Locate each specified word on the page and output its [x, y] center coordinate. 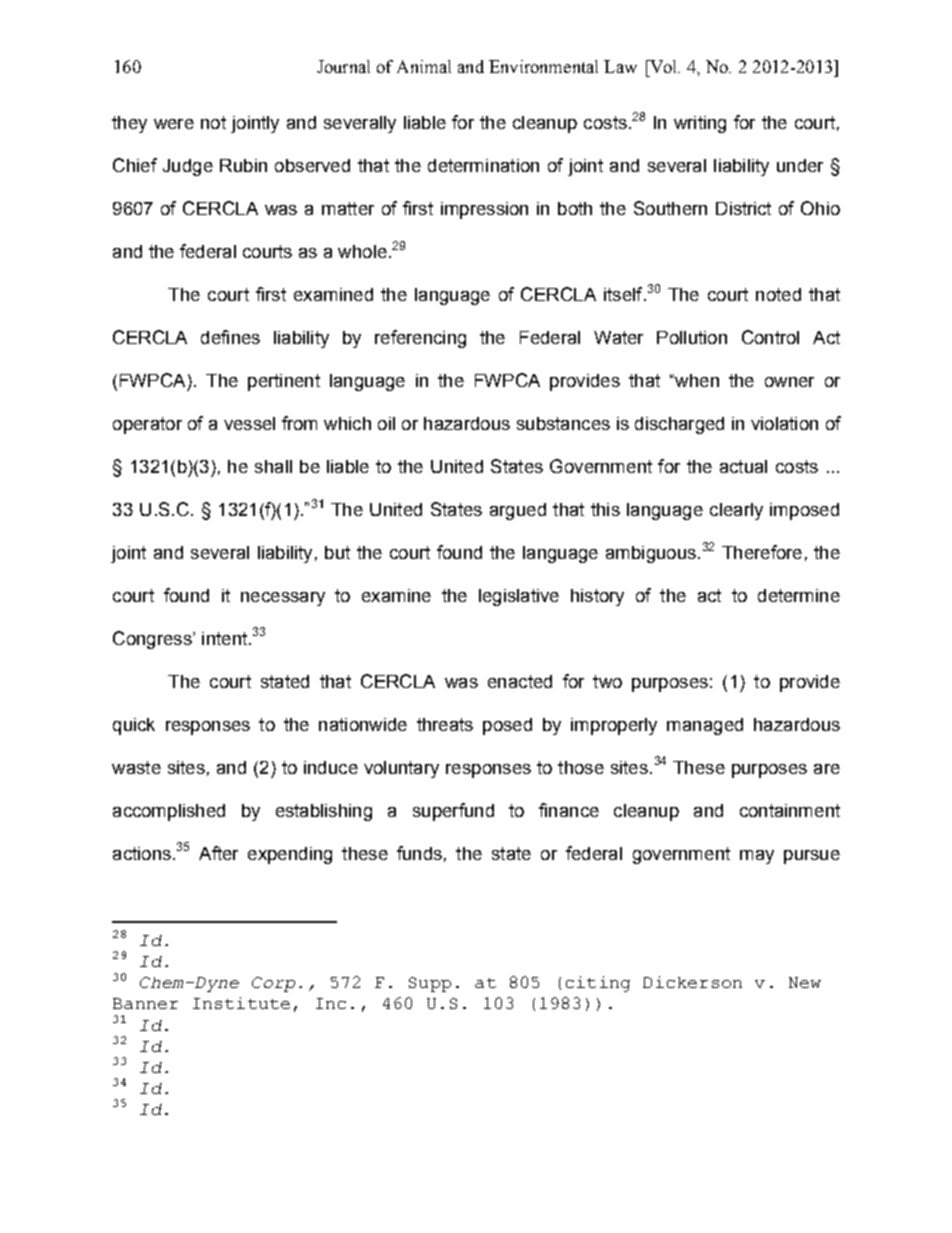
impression [484, 210]
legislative [519, 597]
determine [799, 595]
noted [778, 294]
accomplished [169, 812]
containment [790, 810]
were [174, 124]
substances [563, 423]
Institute [241, 1003]
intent [224, 638]
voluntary [401, 769]
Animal [424, 66]
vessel [249, 423]
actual [743, 466]
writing [700, 124]
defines [230, 337]
